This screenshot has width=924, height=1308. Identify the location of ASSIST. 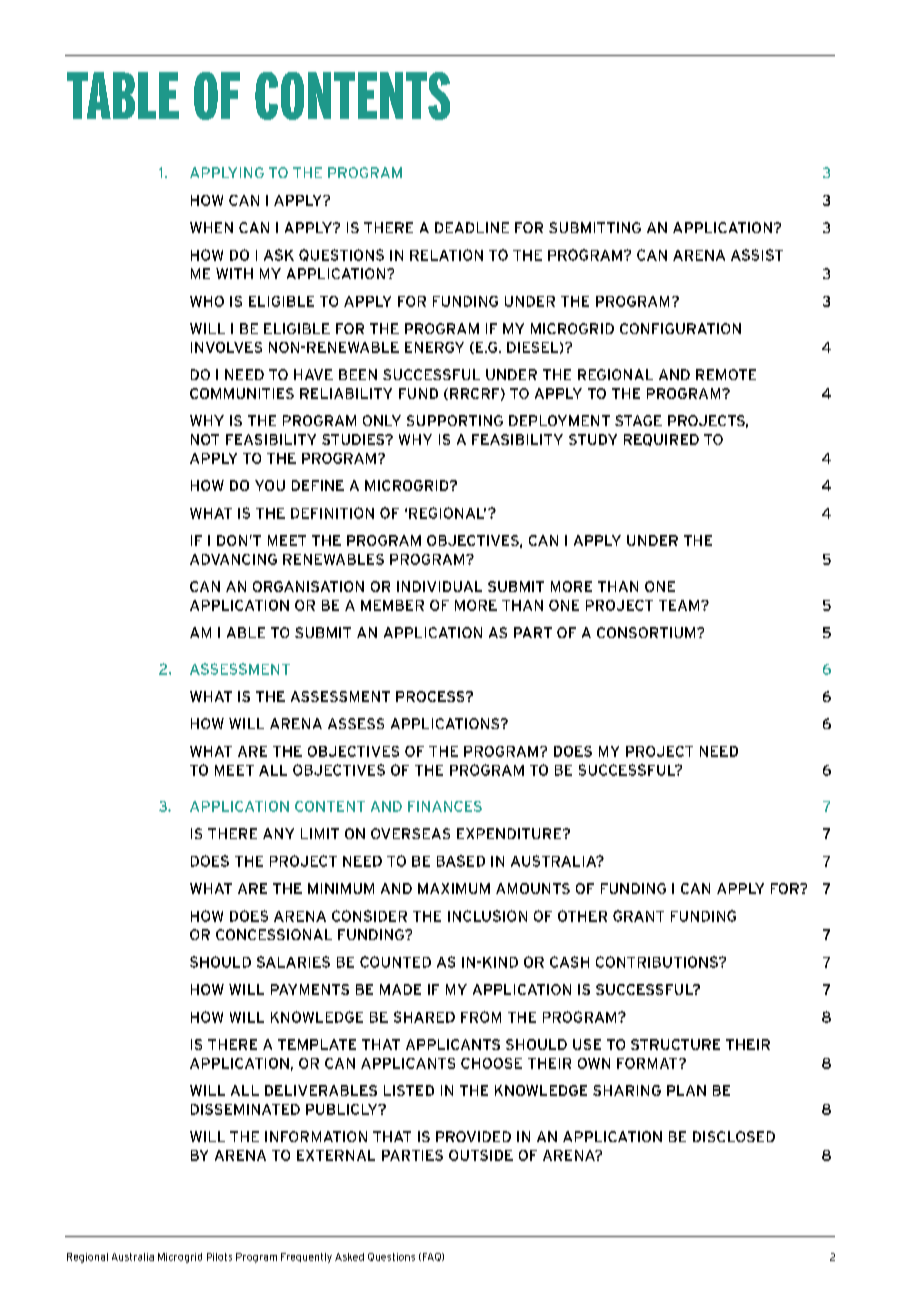
(757, 255).
